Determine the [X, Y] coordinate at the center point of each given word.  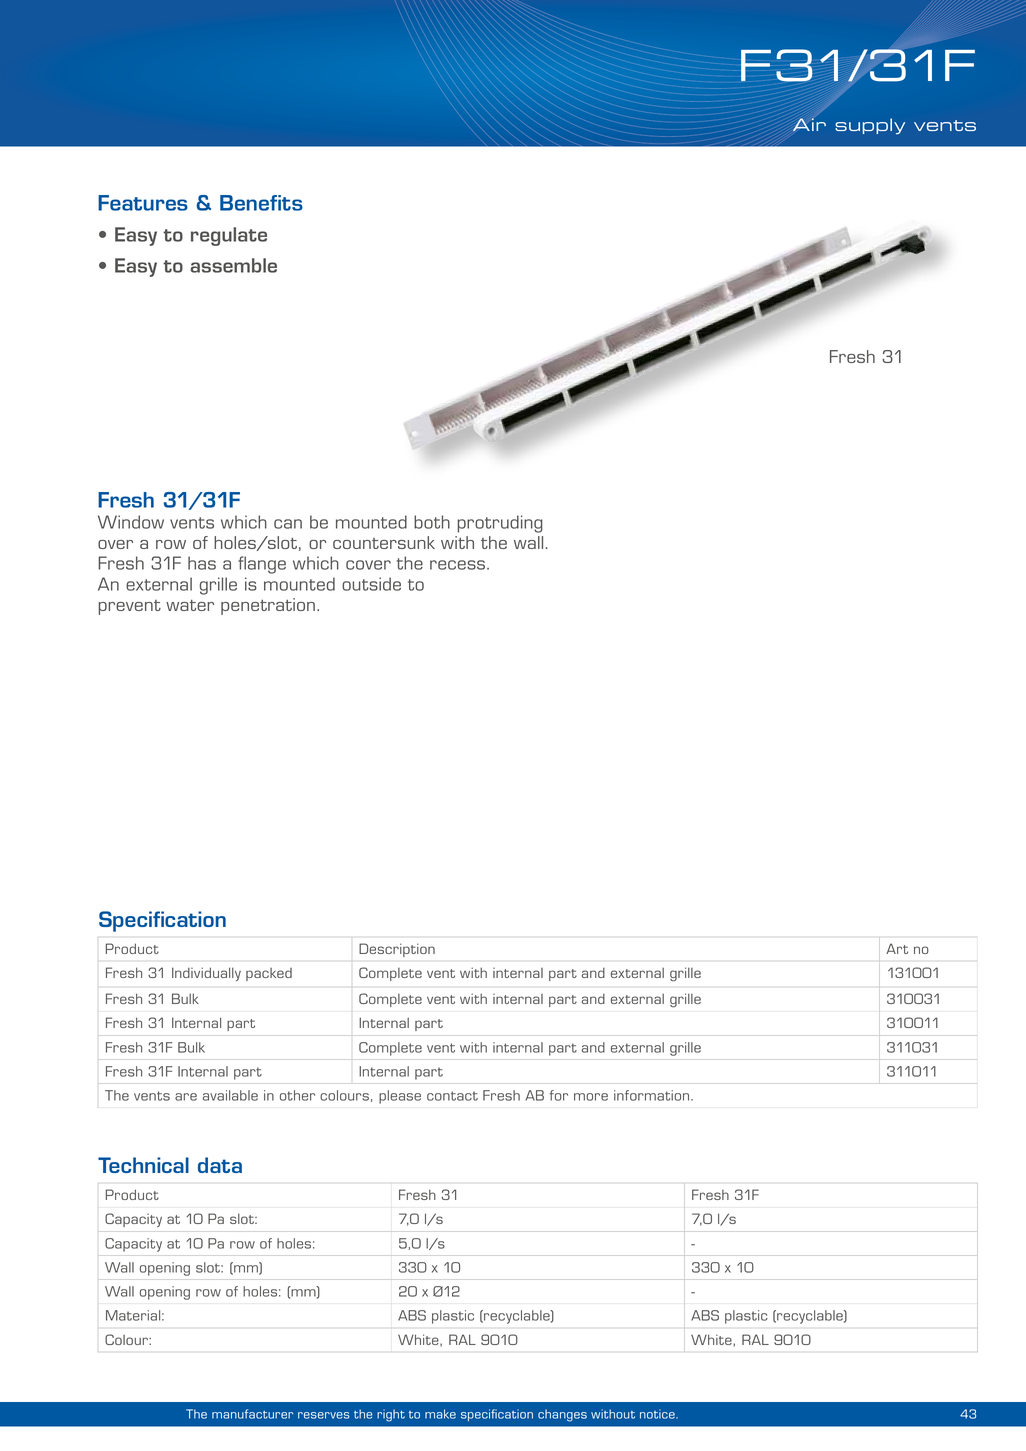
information [653, 1095]
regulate [229, 236]
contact [452, 1096]
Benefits [261, 203]
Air [809, 124]
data [220, 1165]
